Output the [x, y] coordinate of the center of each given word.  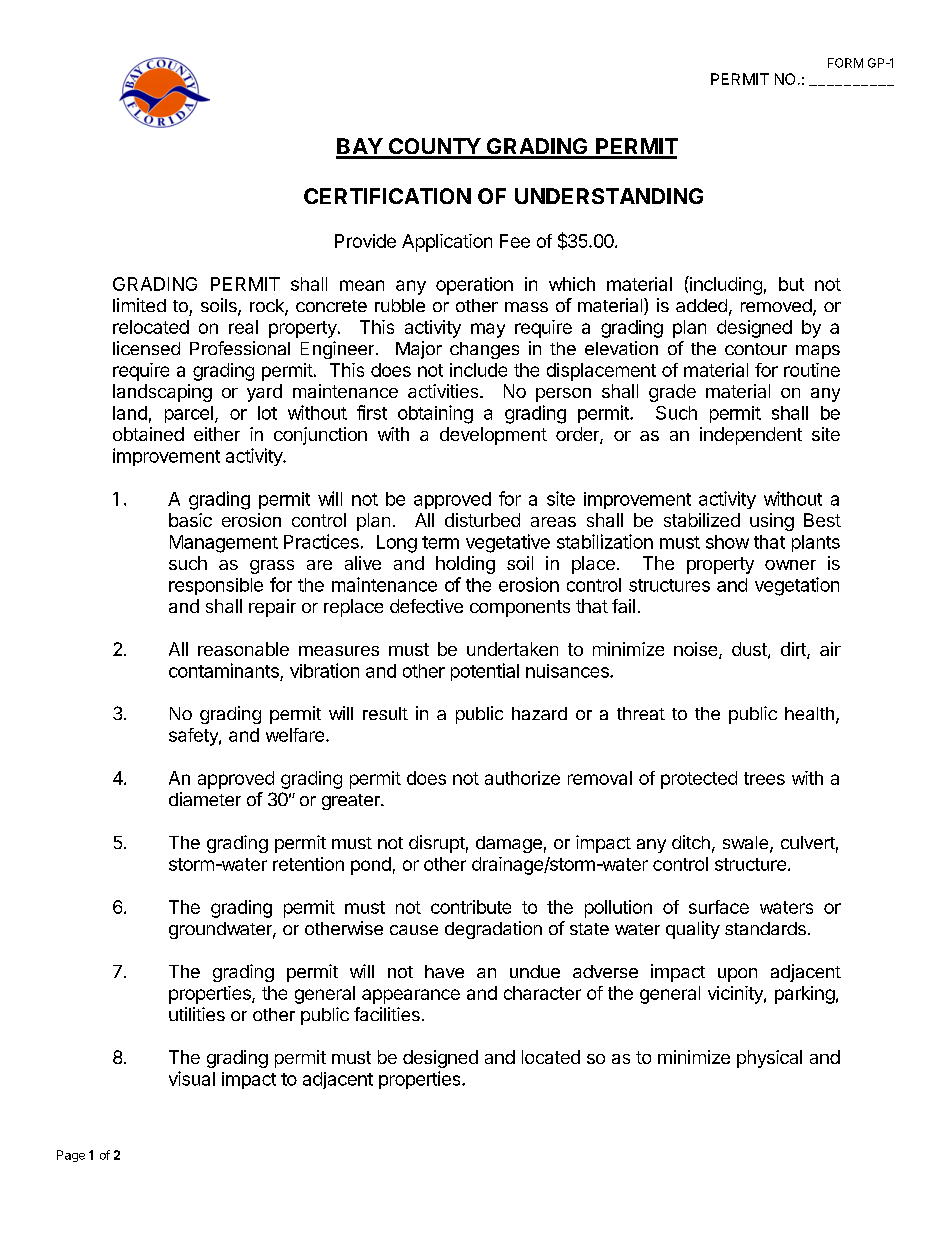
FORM [845, 63]
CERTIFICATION [387, 196]
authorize [522, 778]
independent [751, 436]
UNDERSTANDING [609, 196]
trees [764, 778]
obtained [148, 434]
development [493, 436]
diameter [205, 799]
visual [192, 1078]
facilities [387, 1014]
